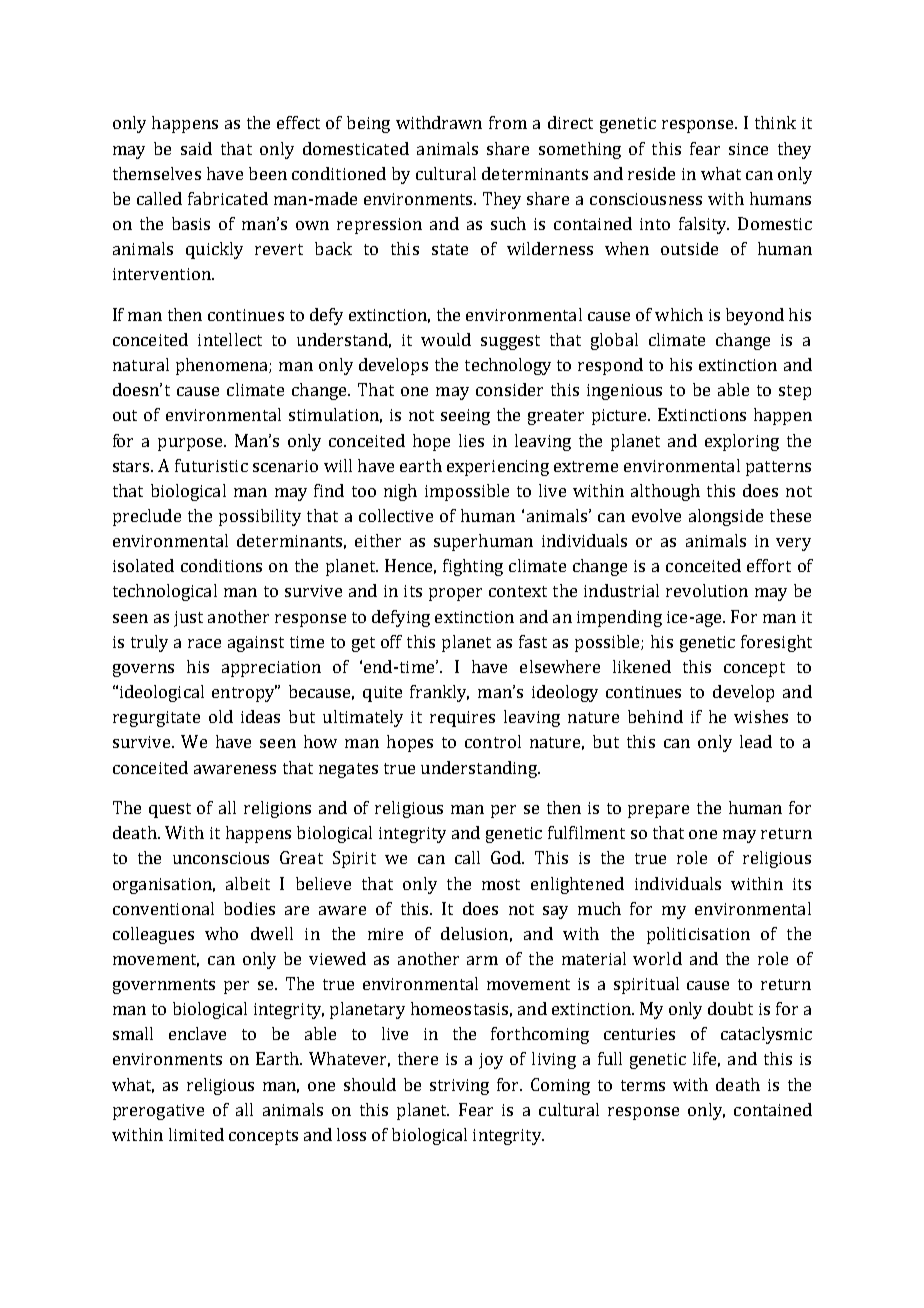  I want to click on since, so click(748, 149).
